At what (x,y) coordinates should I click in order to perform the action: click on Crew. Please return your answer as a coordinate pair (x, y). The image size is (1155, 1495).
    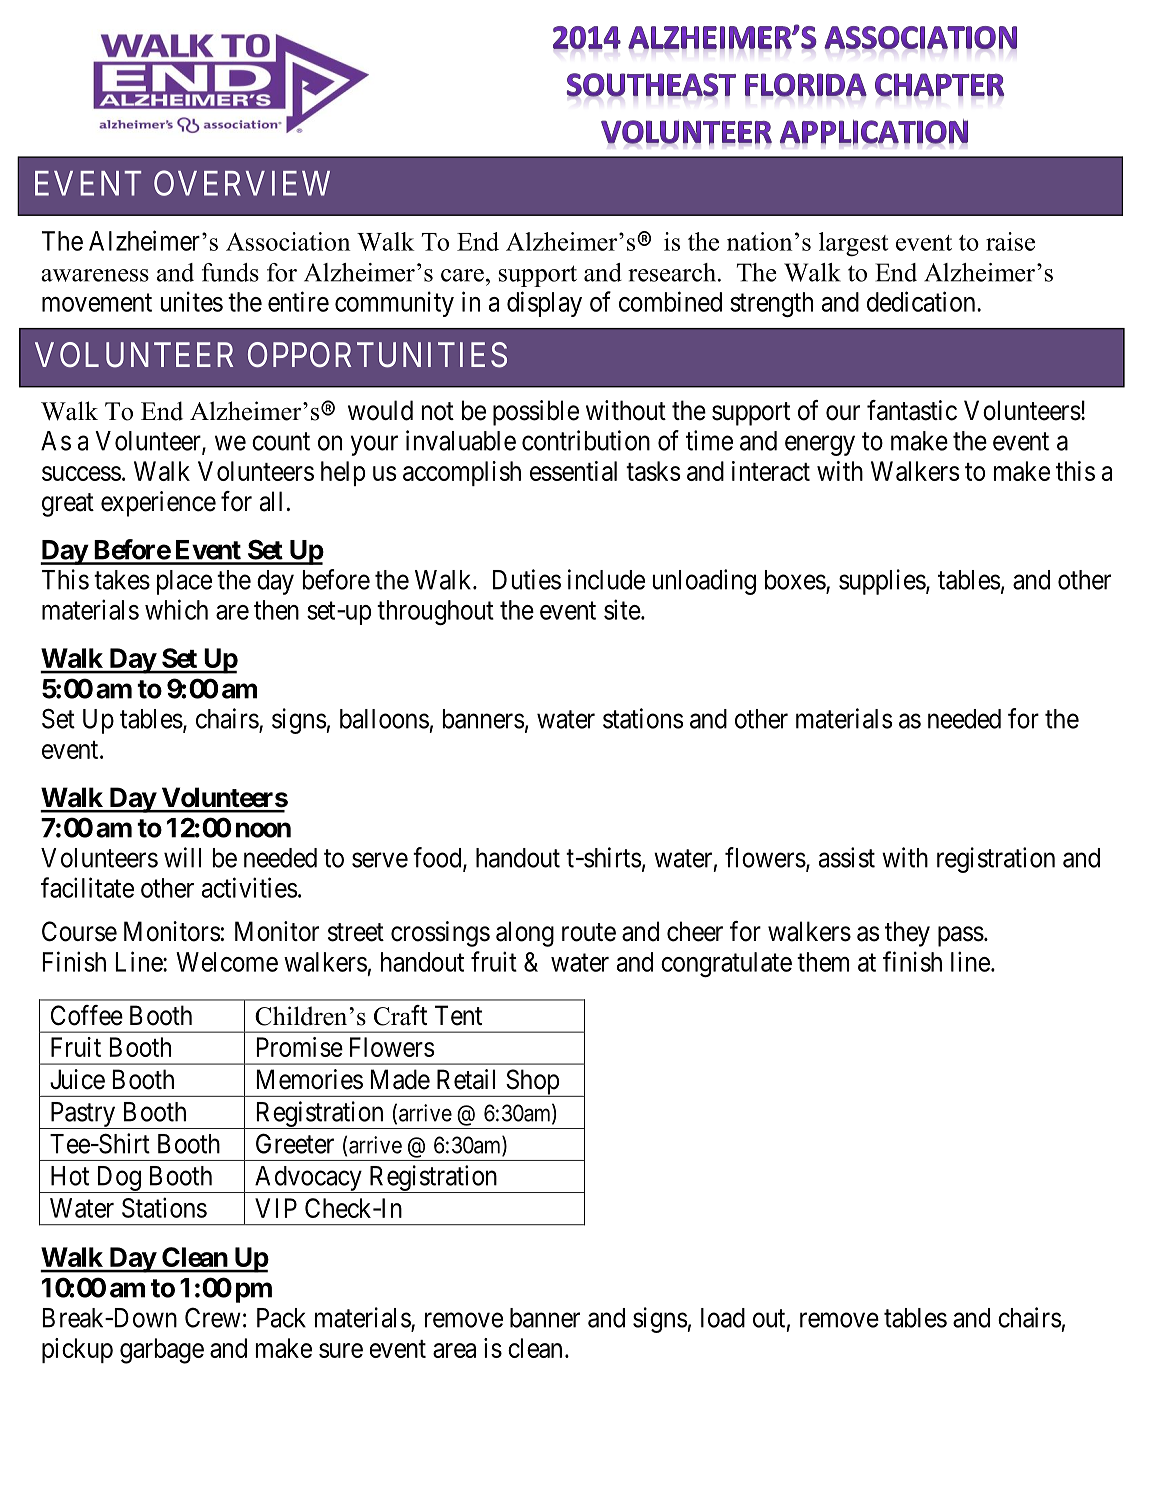
    Looking at the image, I should click on (213, 1317).
